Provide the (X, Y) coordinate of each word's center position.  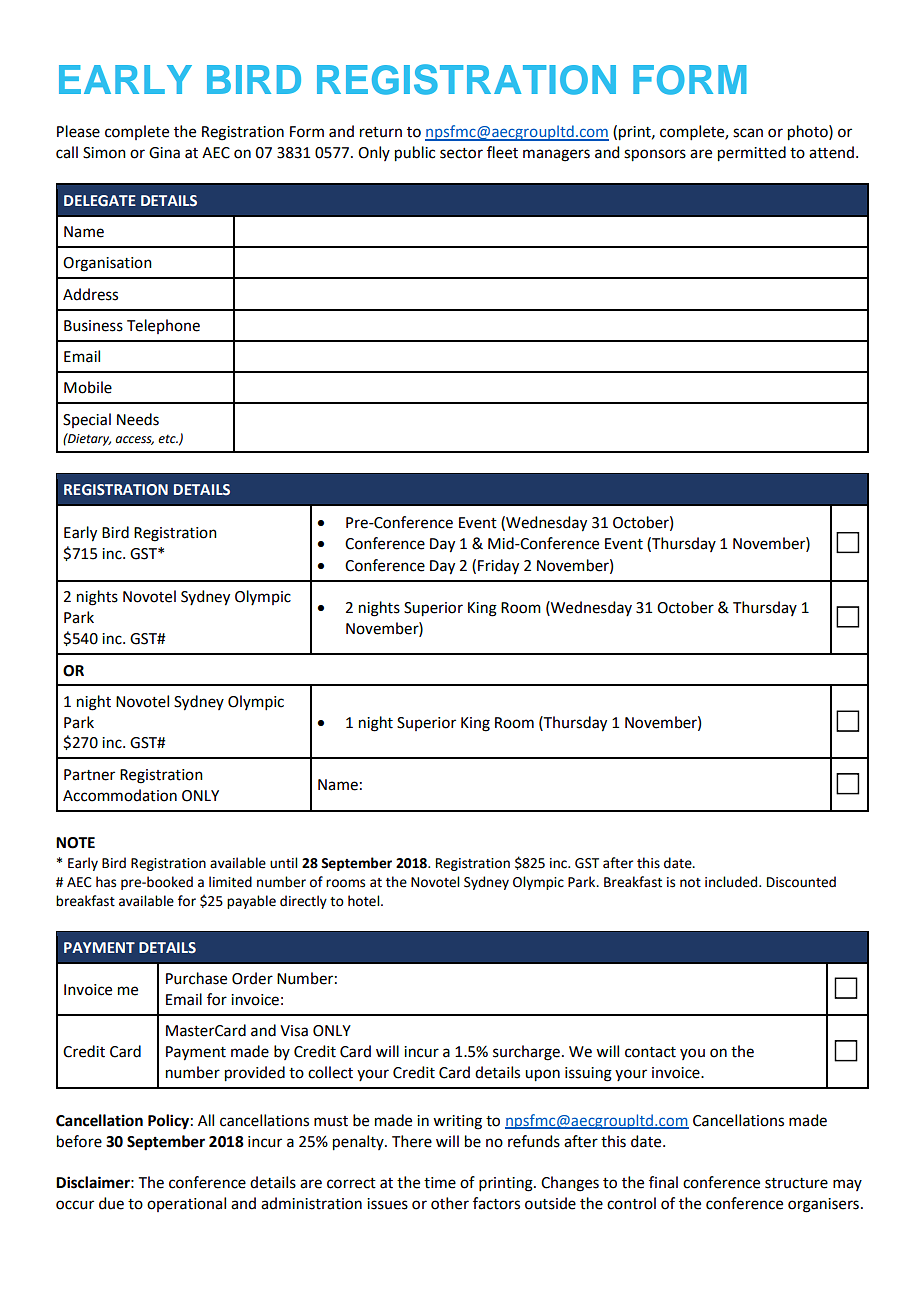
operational (186, 1204)
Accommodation (120, 795)
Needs (138, 419)
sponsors (655, 155)
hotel (365, 901)
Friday (498, 567)
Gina (164, 153)
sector (461, 153)
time (440, 1183)
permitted (752, 154)
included (732, 882)
